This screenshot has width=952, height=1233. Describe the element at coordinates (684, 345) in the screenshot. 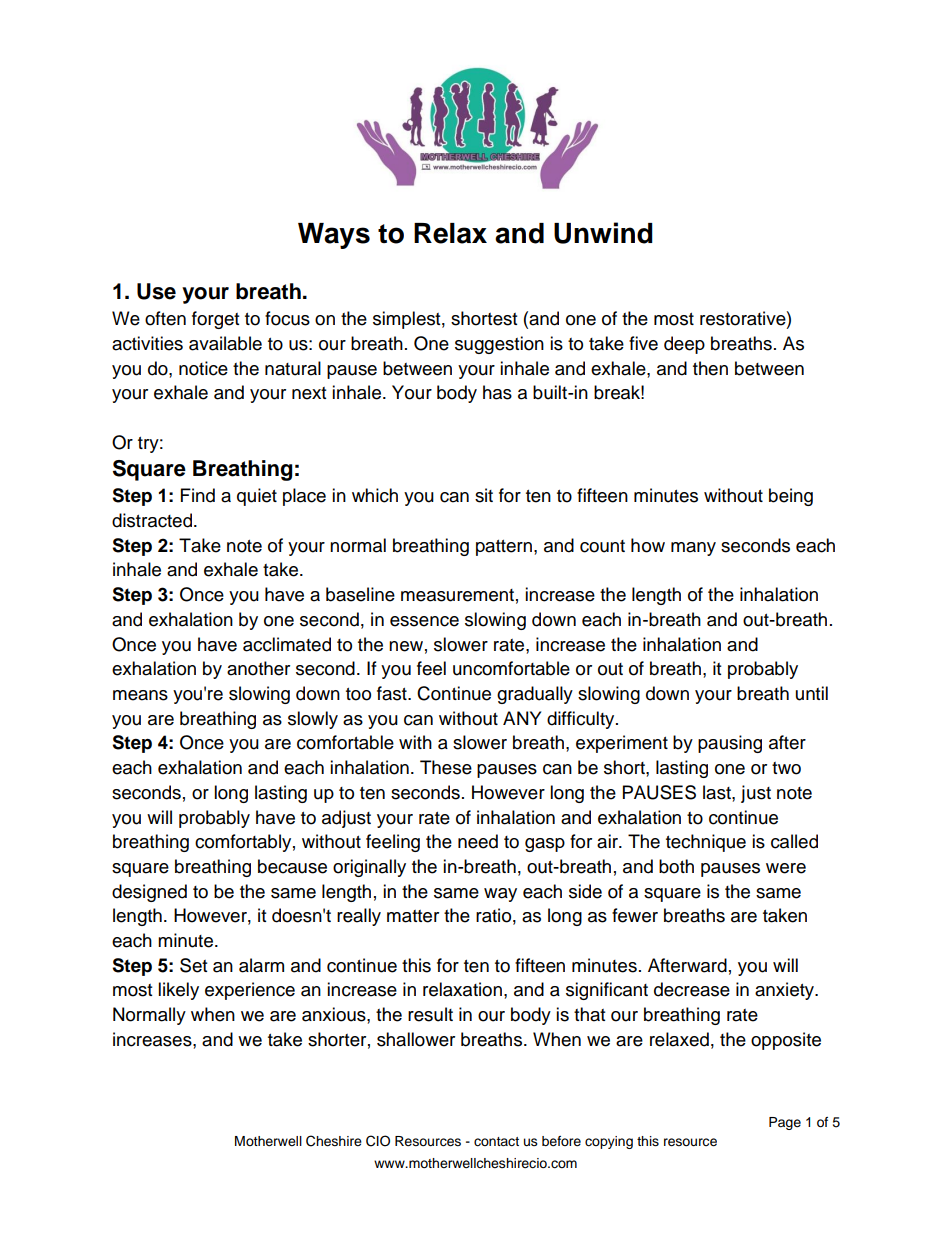

I see `deep` at that location.
